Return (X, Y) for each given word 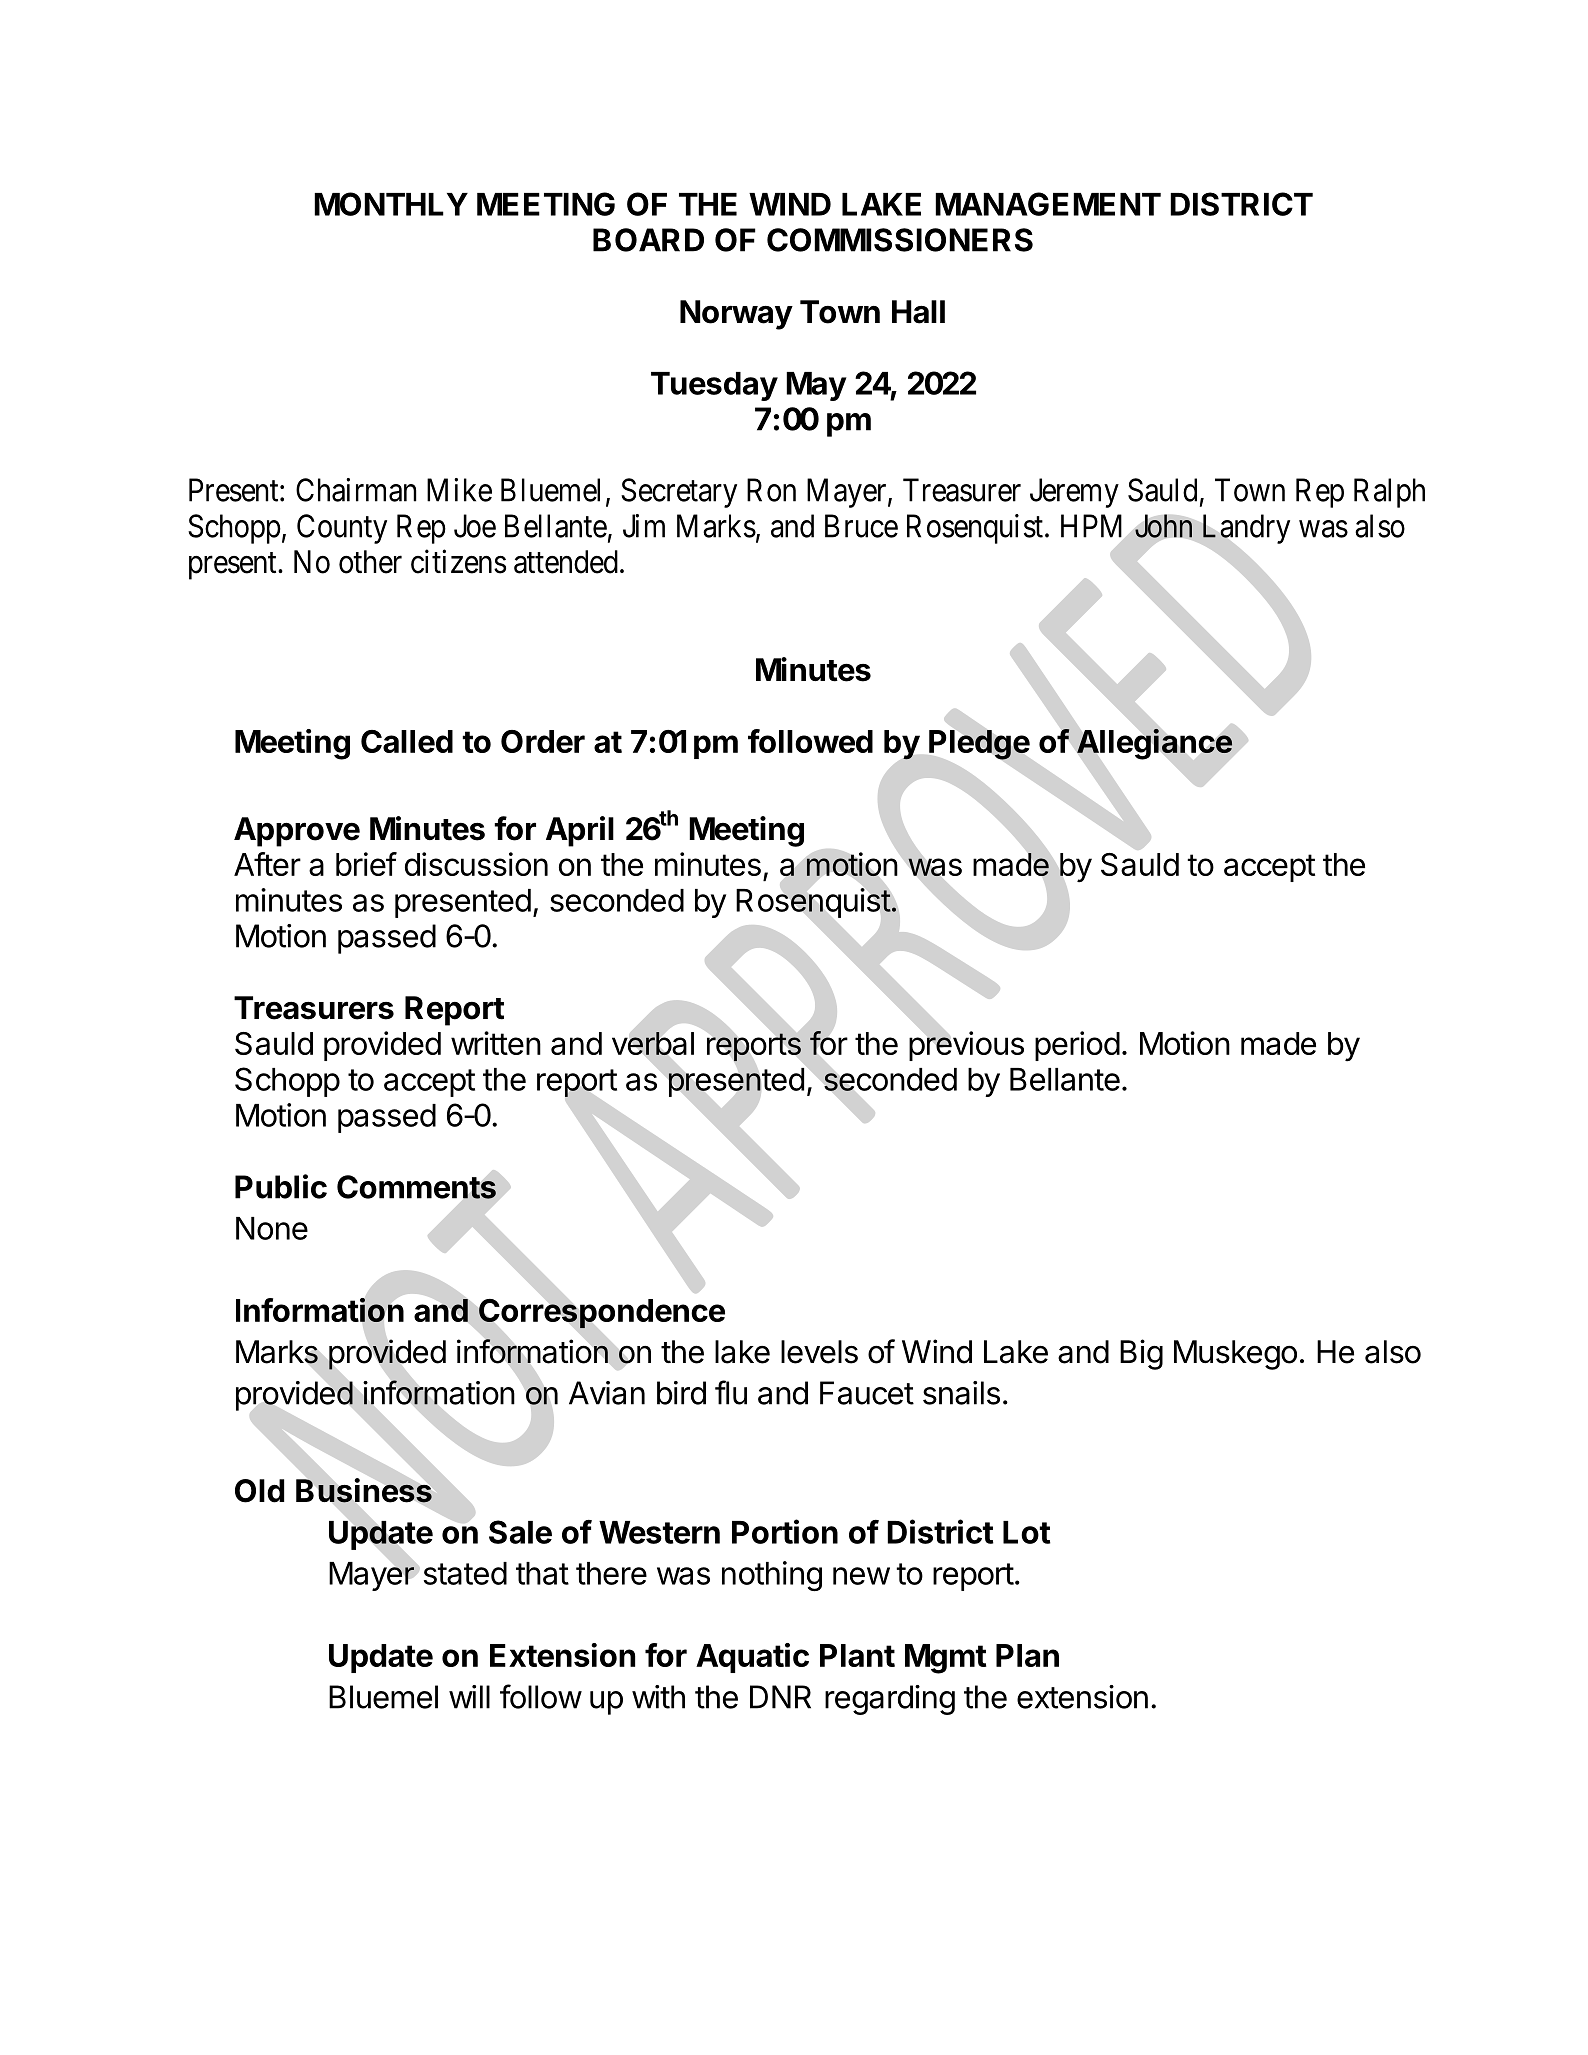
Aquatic (752, 1658)
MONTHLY (391, 204)
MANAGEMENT (1048, 204)
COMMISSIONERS (900, 240)
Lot (1027, 1532)
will (469, 1697)
